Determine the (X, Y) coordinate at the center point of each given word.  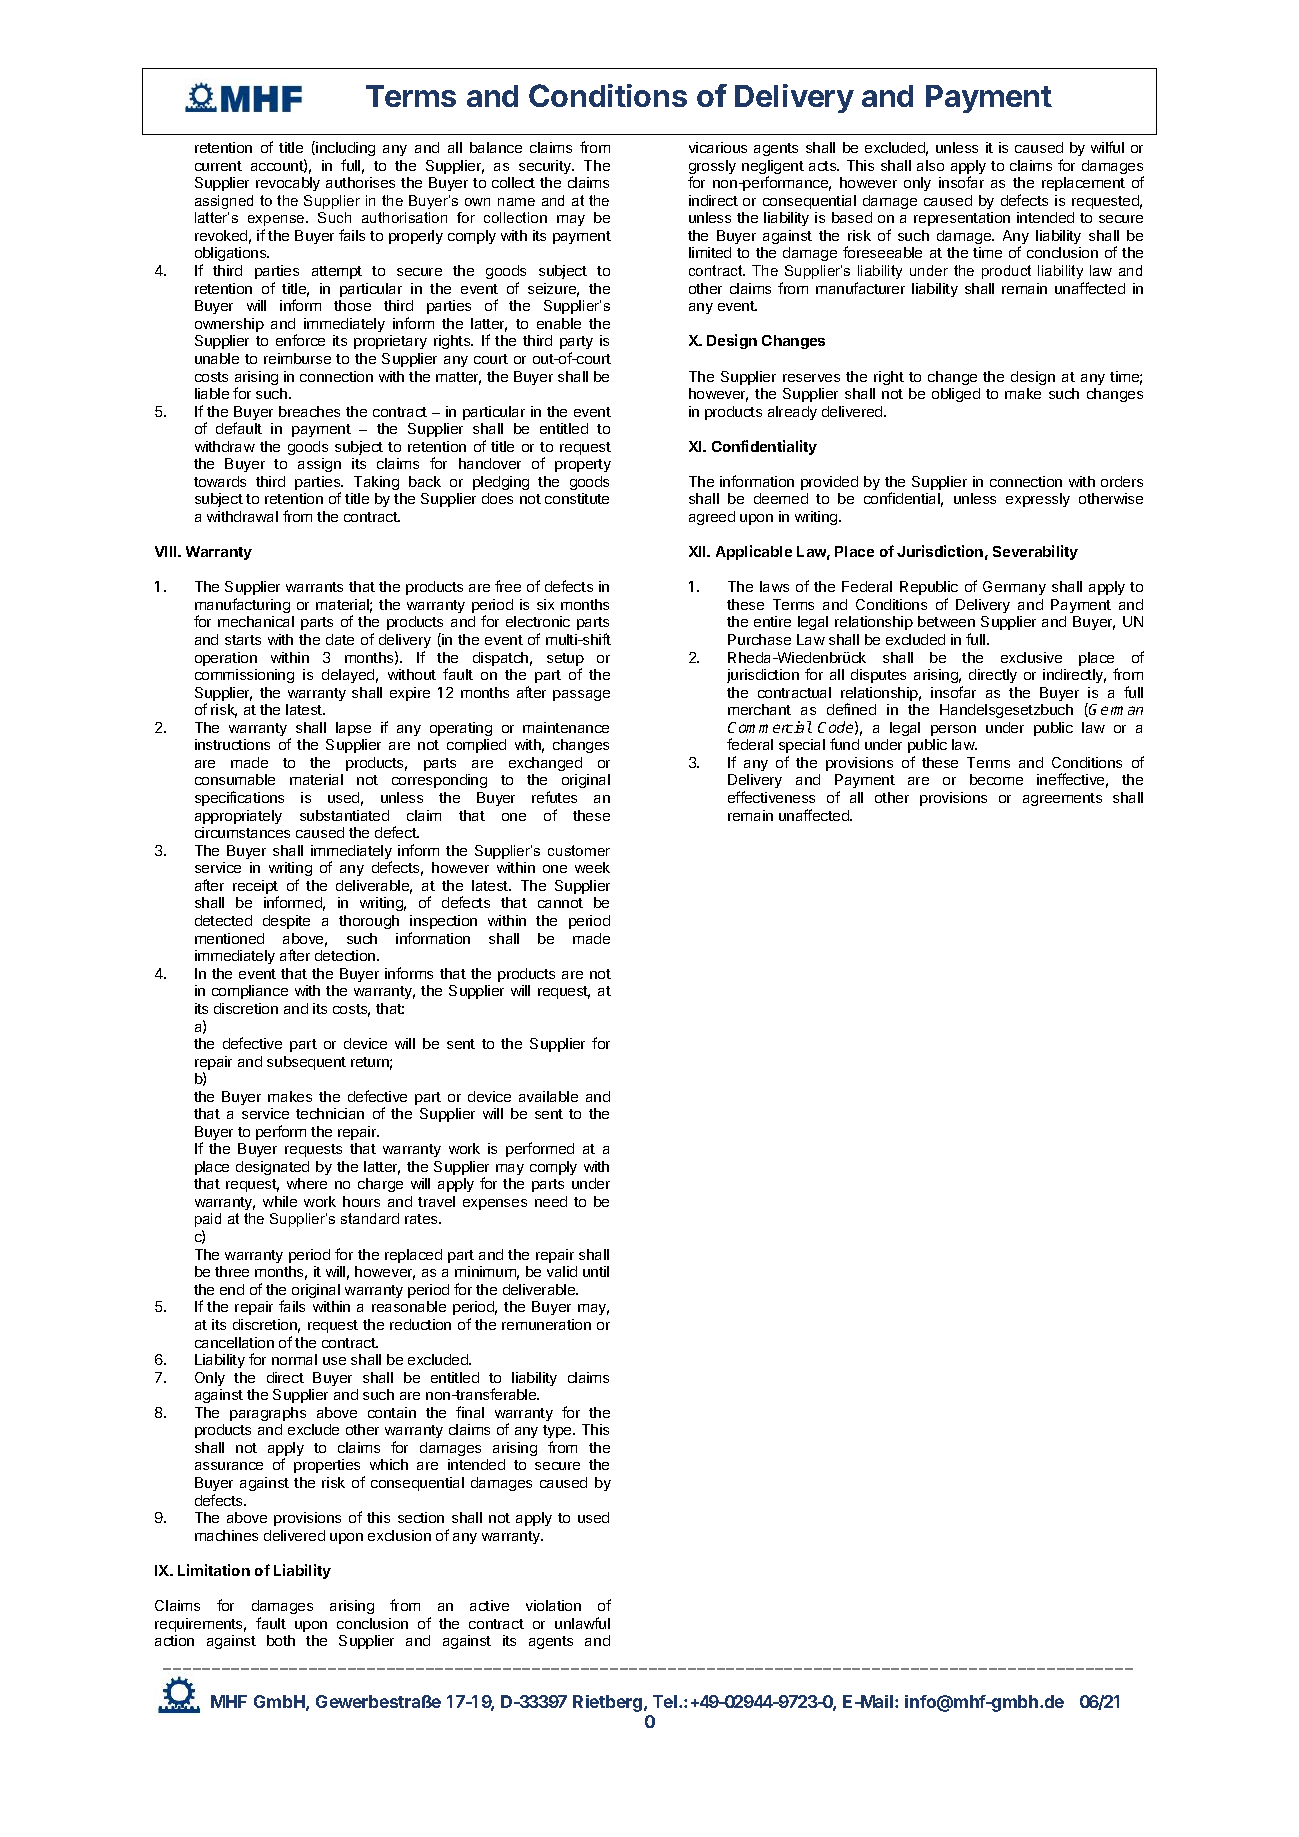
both (281, 1640)
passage (581, 695)
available (548, 1096)
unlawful (582, 1623)
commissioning (244, 676)
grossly (712, 168)
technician (330, 1113)
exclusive (1031, 657)
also (930, 165)
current (218, 166)
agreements (1062, 799)
